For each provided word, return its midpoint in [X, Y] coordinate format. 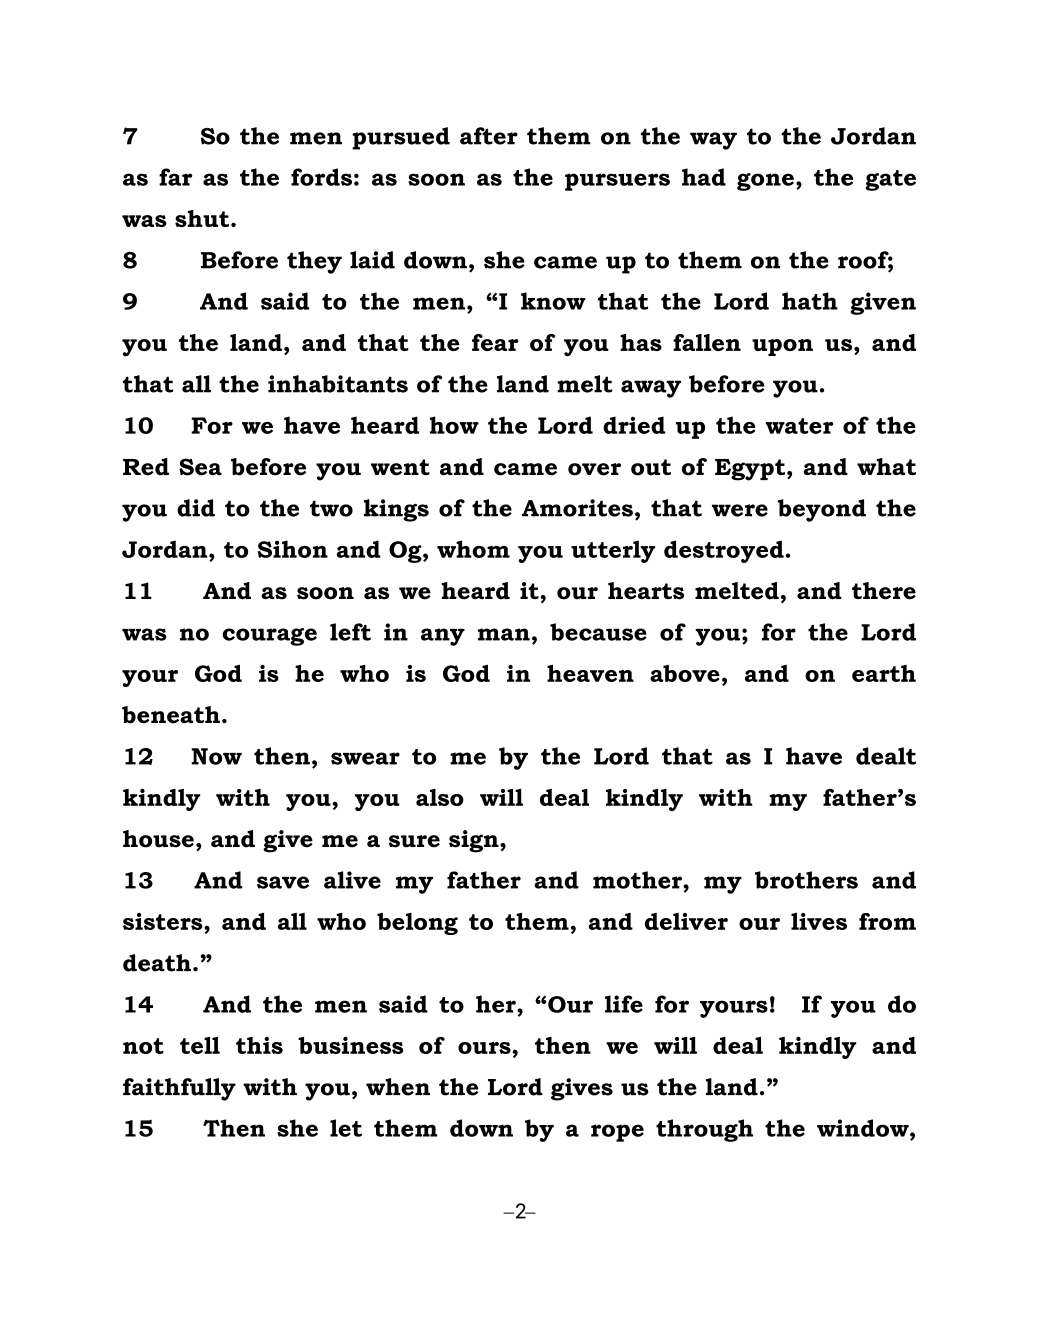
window [864, 1128]
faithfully [179, 1089]
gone [765, 182]
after [489, 136]
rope [617, 1133]
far [176, 177]
